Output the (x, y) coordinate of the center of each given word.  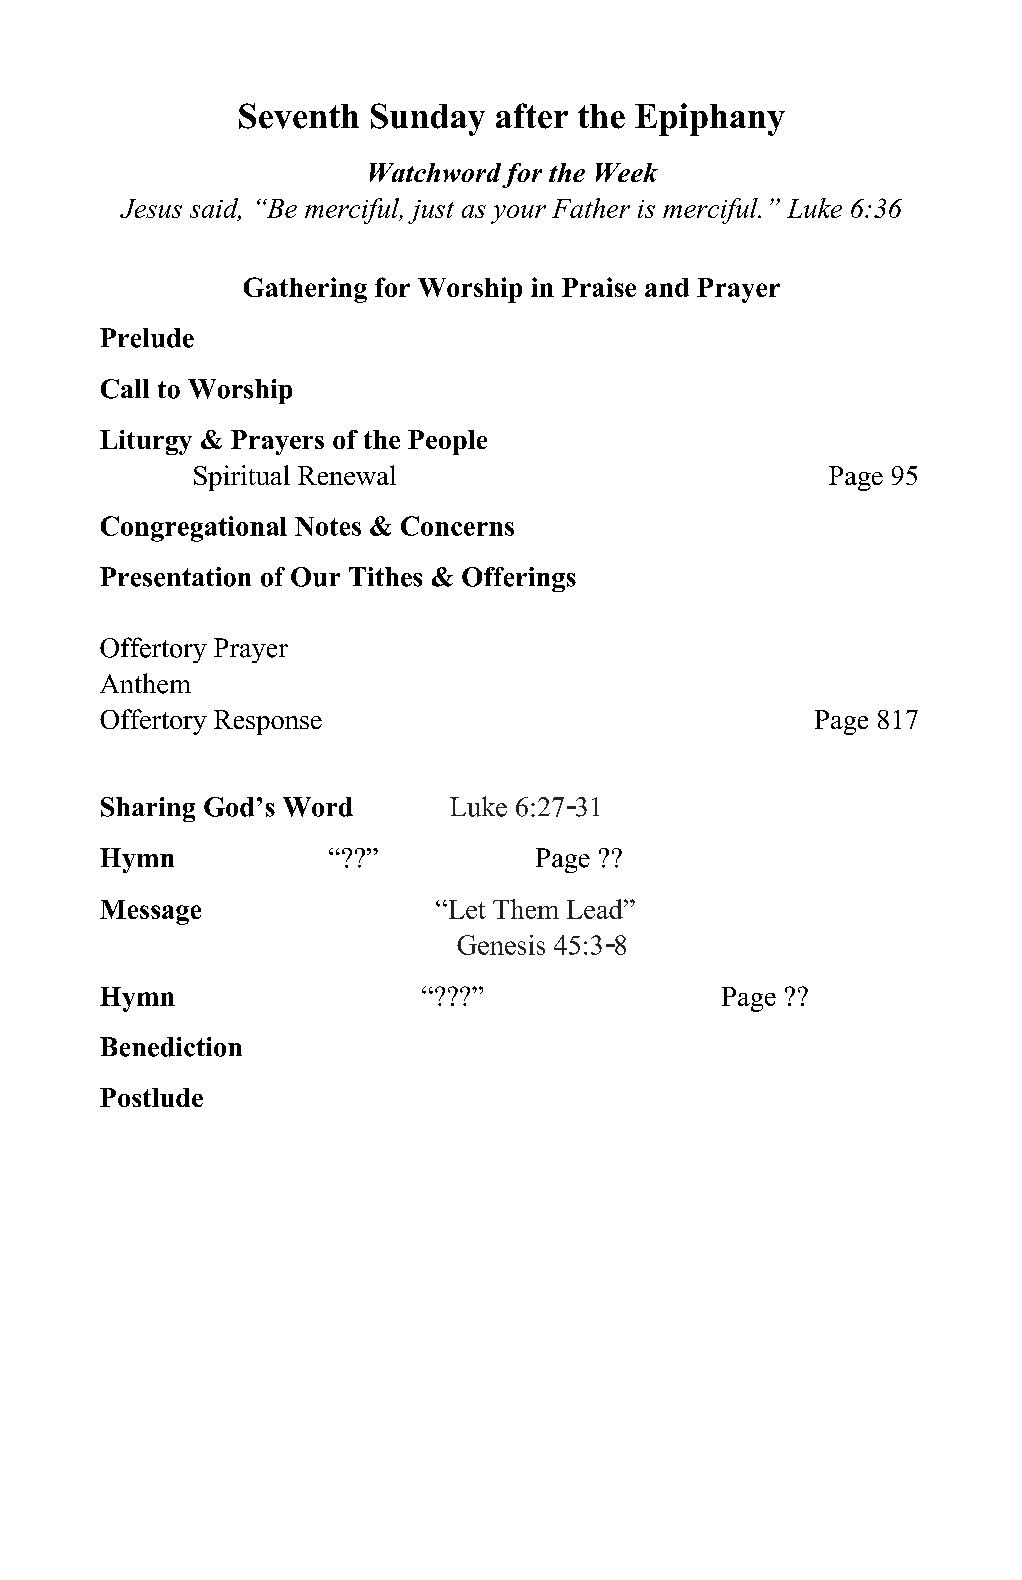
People (447, 442)
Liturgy (146, 442)
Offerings (519, 579)
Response (268, 722)
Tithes (385, 577)
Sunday (428, 119)
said (215, 209)
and (667, 287)
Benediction (171, 1047)
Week (627, 172)
